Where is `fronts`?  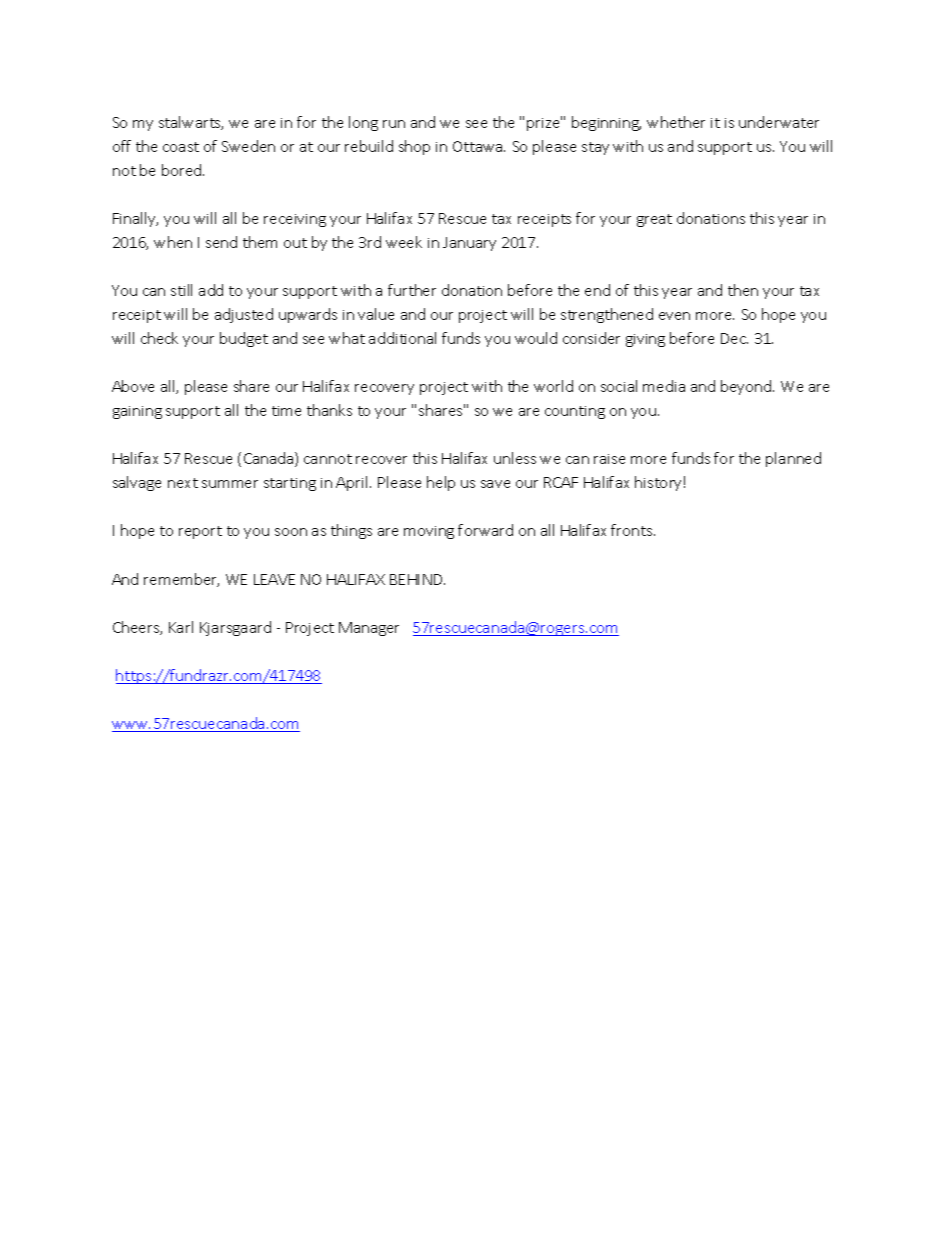 fronts is located at coordinates (633, 530).
